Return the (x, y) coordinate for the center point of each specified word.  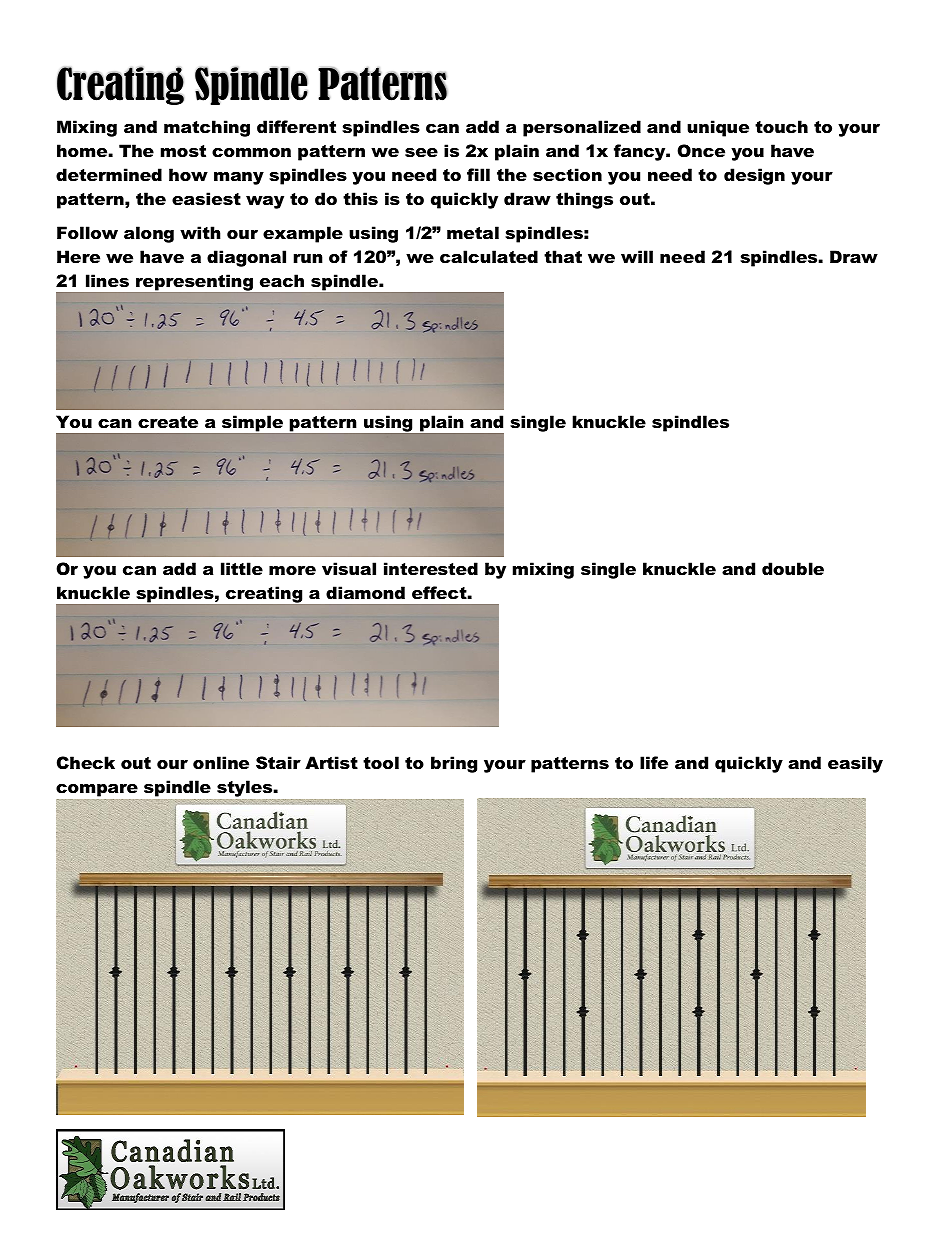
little (242, 568)
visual (349, 568)
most (183, 151)
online (221, 762)
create (168, 422)
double (793, 568)
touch (781, 126)
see (421, 152)
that (563, 256)
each (282, 280)
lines (107, 280)
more (292, 570)
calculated (489, 256)
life (654, 762)
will (637, 256)
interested (431, 568)
